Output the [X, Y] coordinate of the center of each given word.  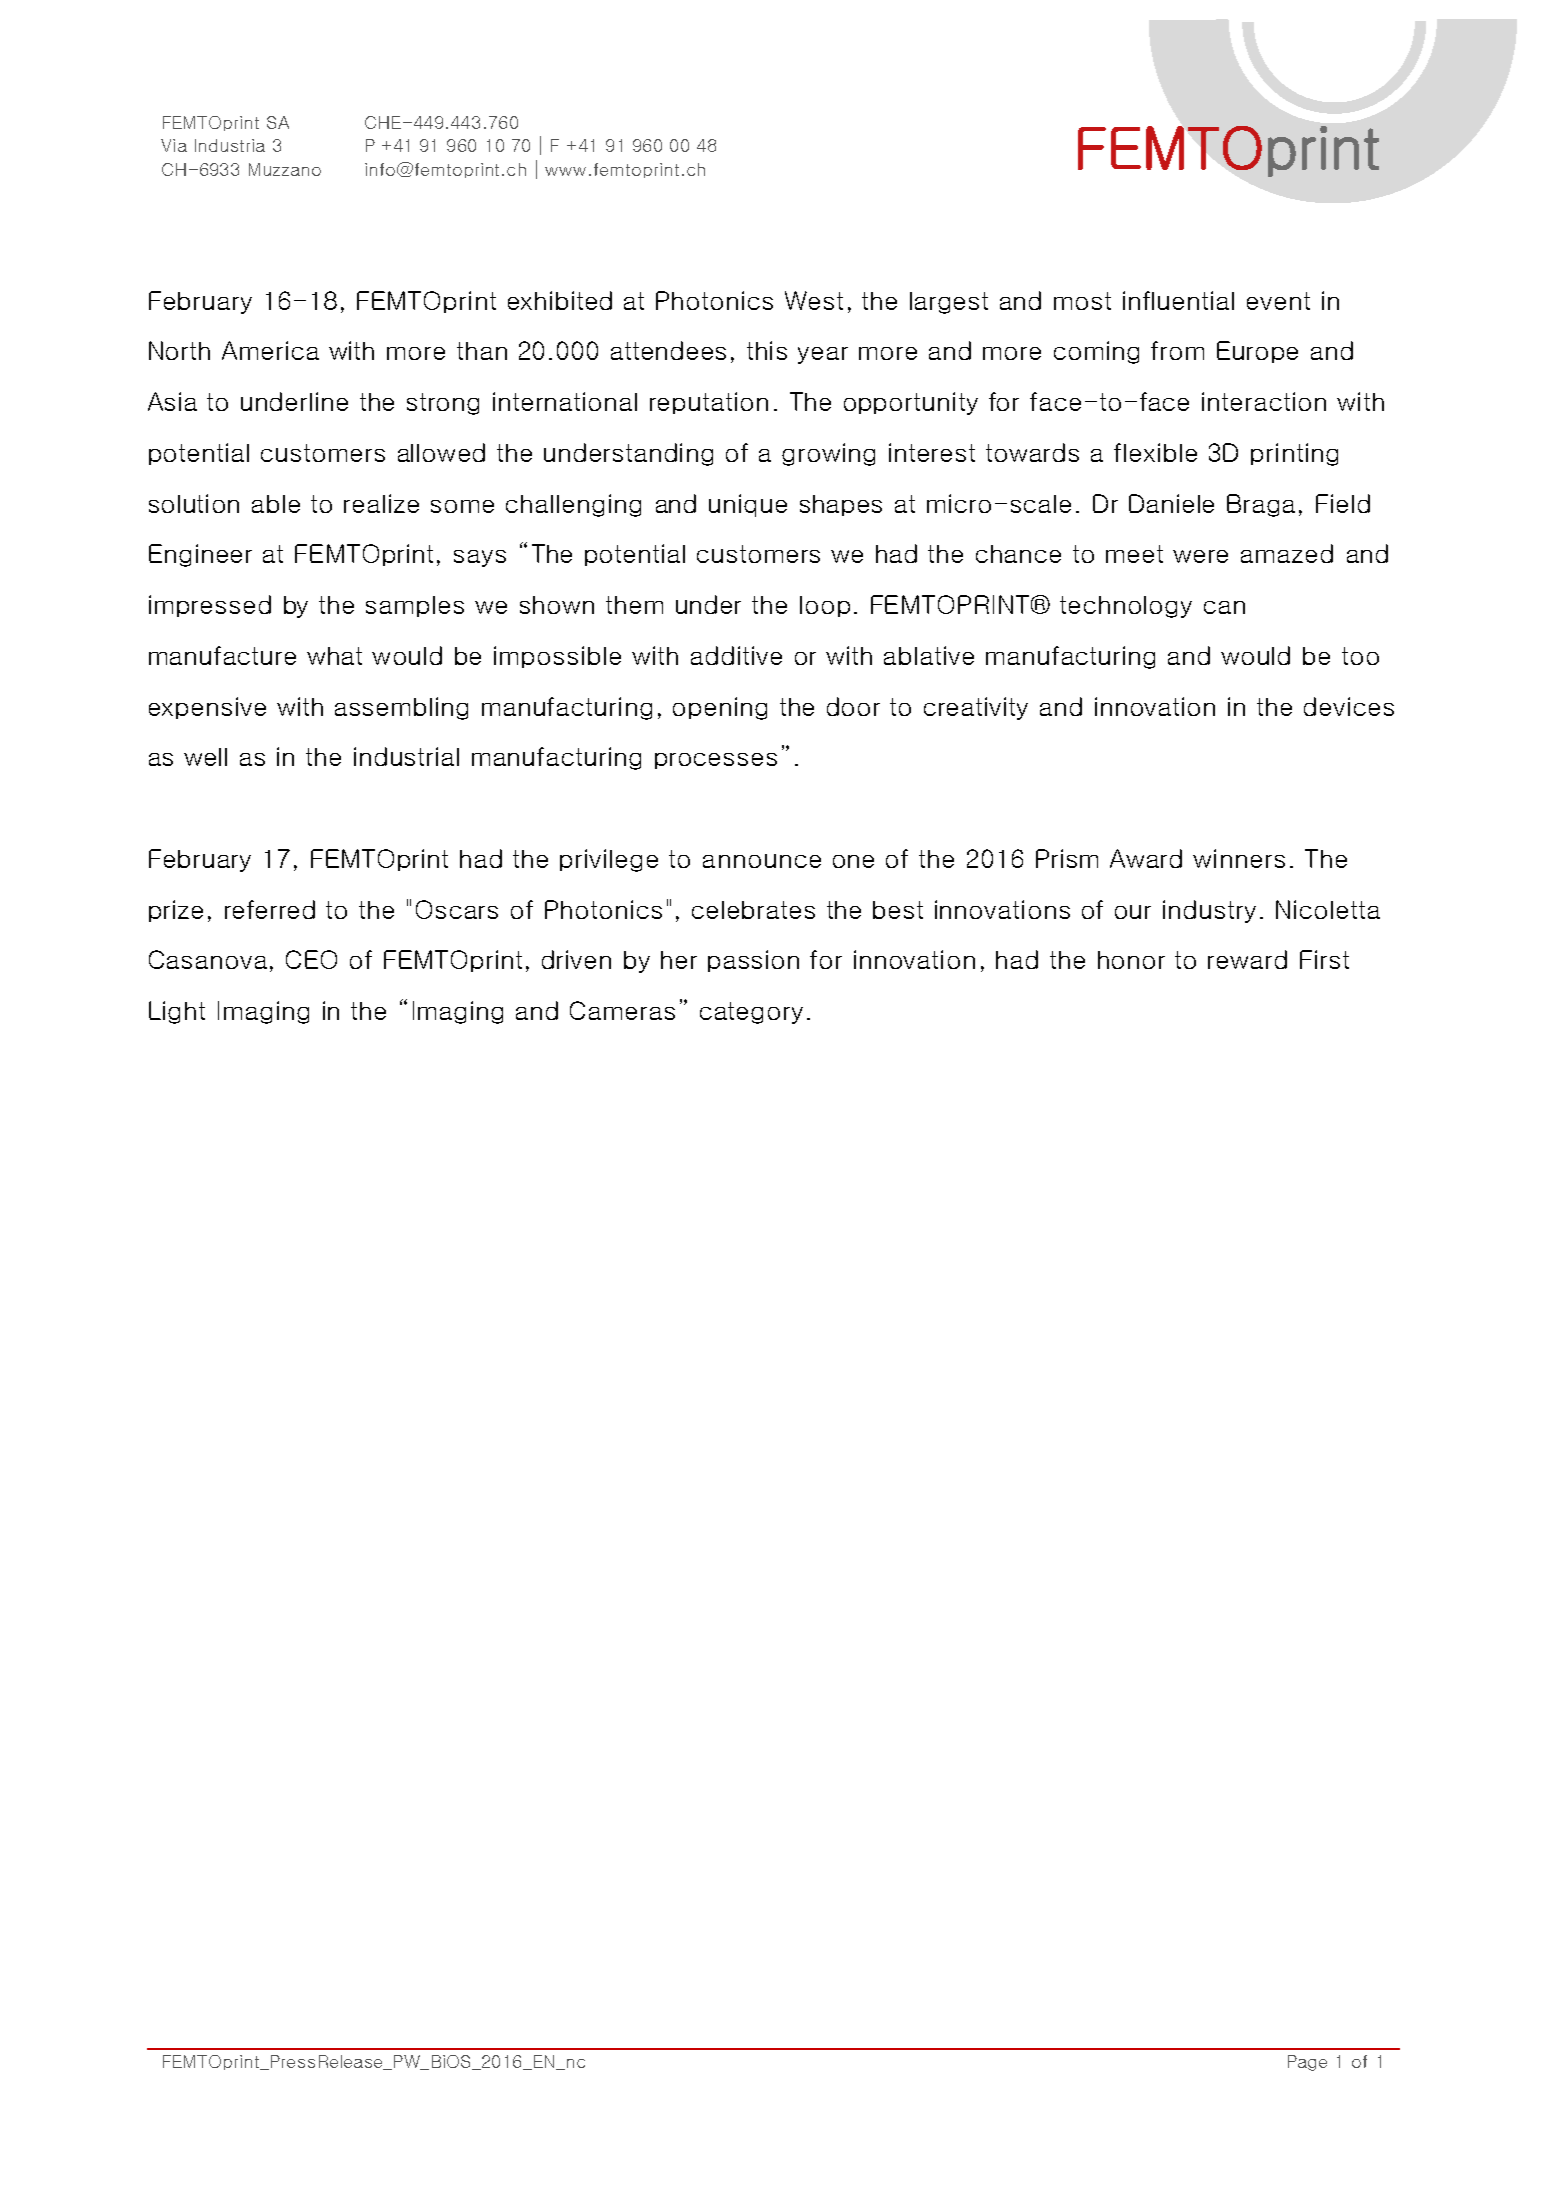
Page [1307, 2063]
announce [762, 861]
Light [177, 1012]
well [205, 757]
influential [1178, 300]
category [751, 1013]
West [814, 300]
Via [174, 145]
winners [1239, 858]
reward [1247, 959]
